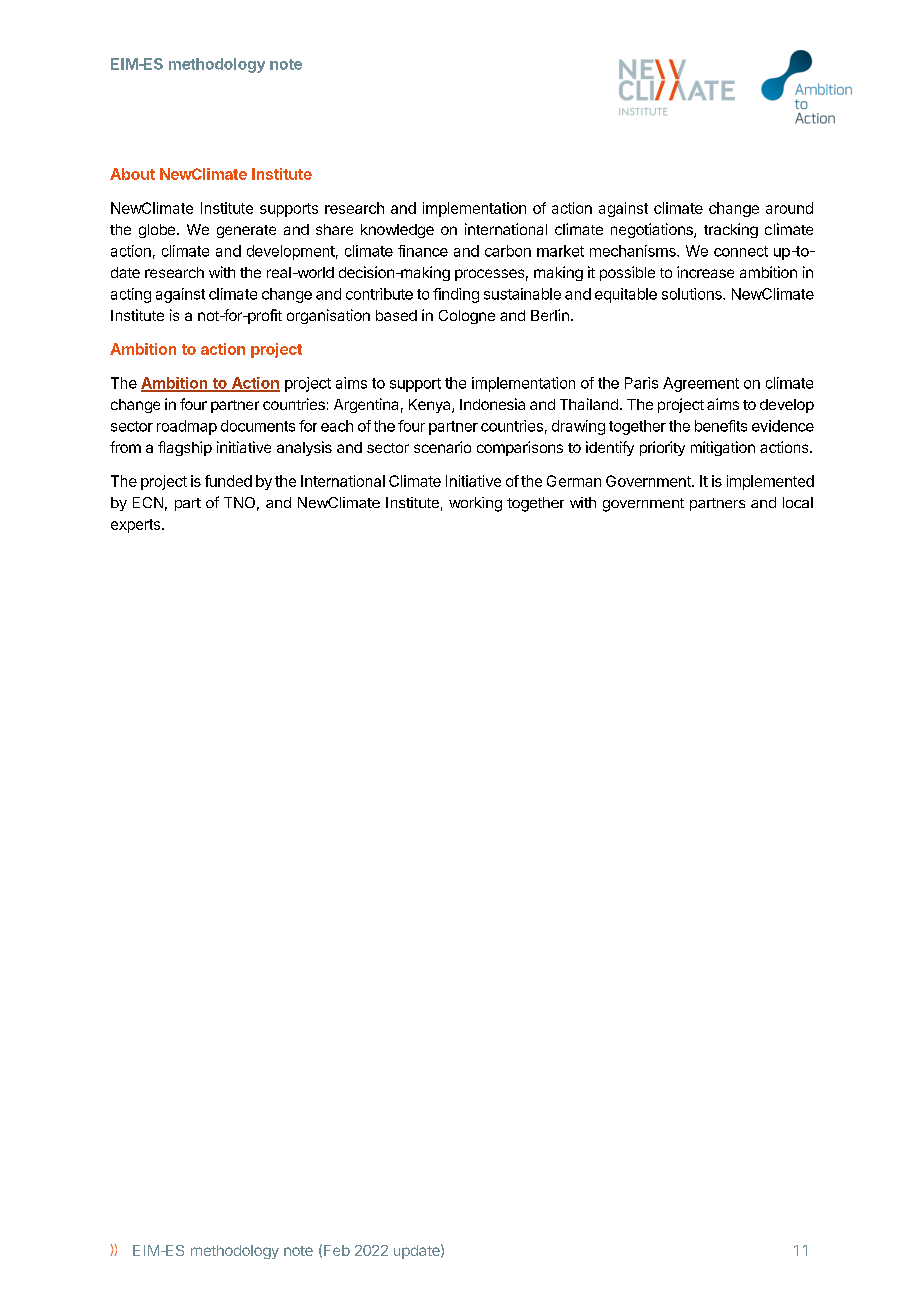 The image size is (924, 1308). I want to click on local, so click(798, 502).
